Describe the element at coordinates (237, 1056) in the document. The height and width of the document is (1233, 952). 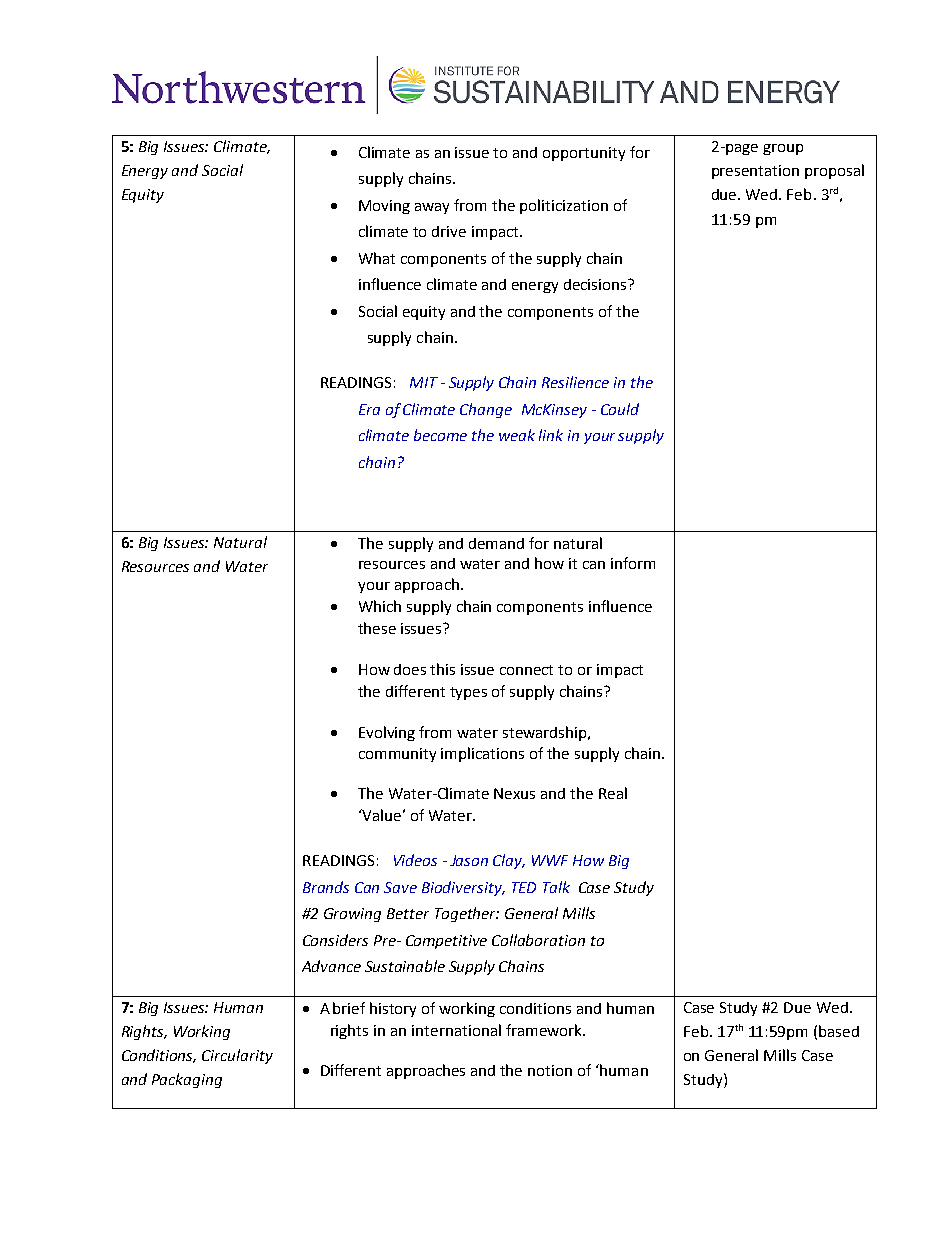
I see `Circularity` at that location.
